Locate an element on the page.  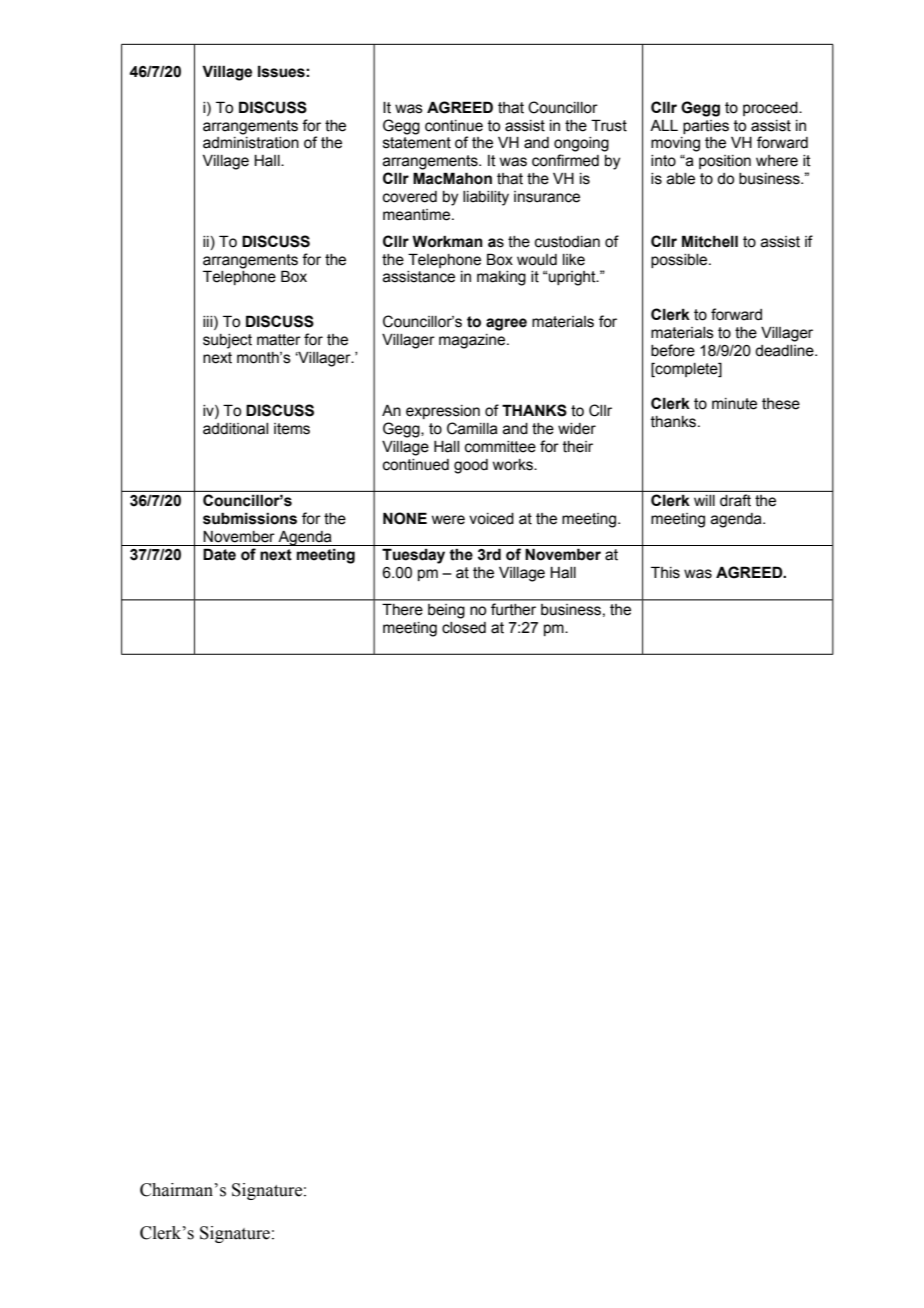
voiced is located at coordinates (491, 519).
